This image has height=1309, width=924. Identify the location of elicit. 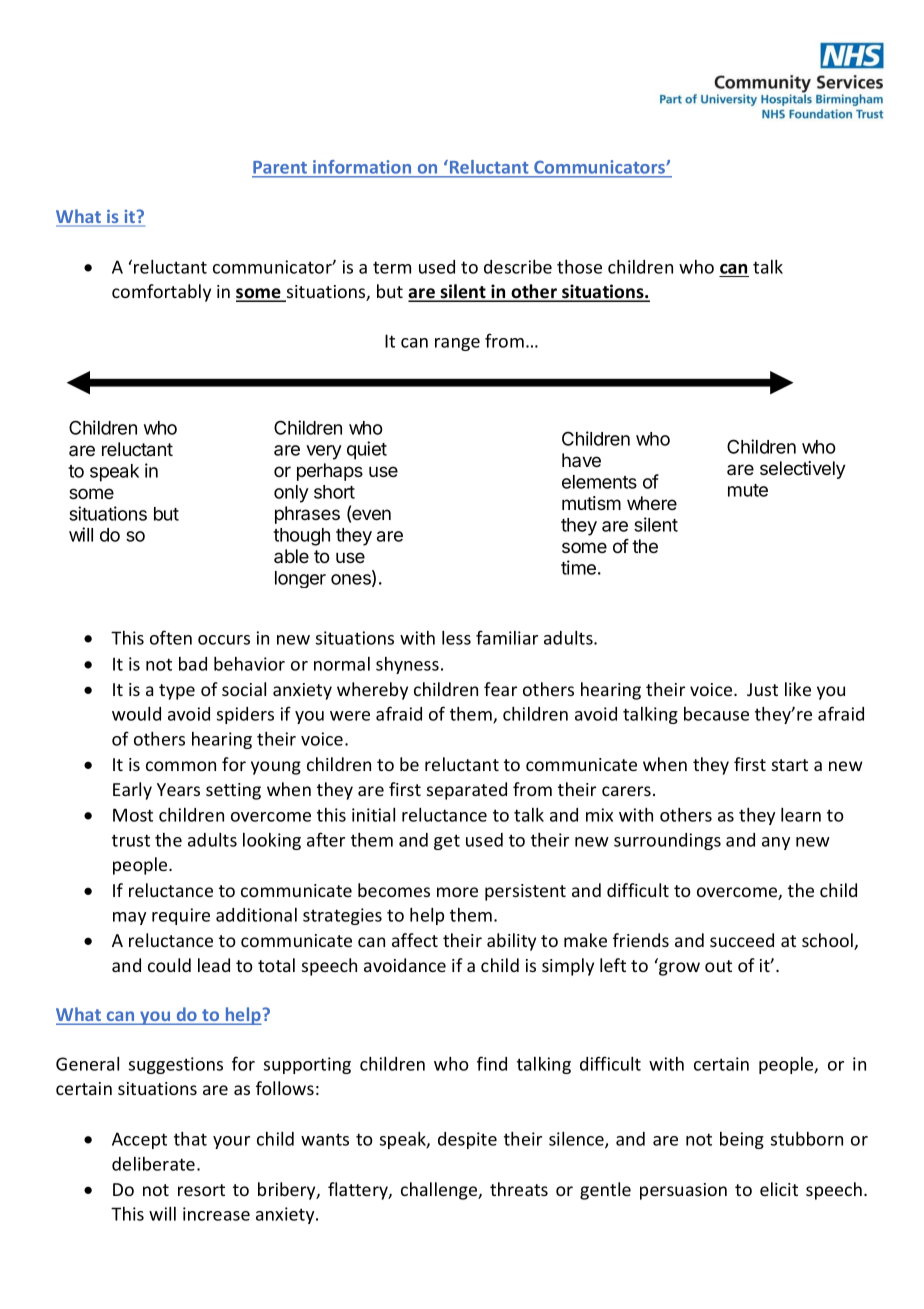
(779, 1189).
